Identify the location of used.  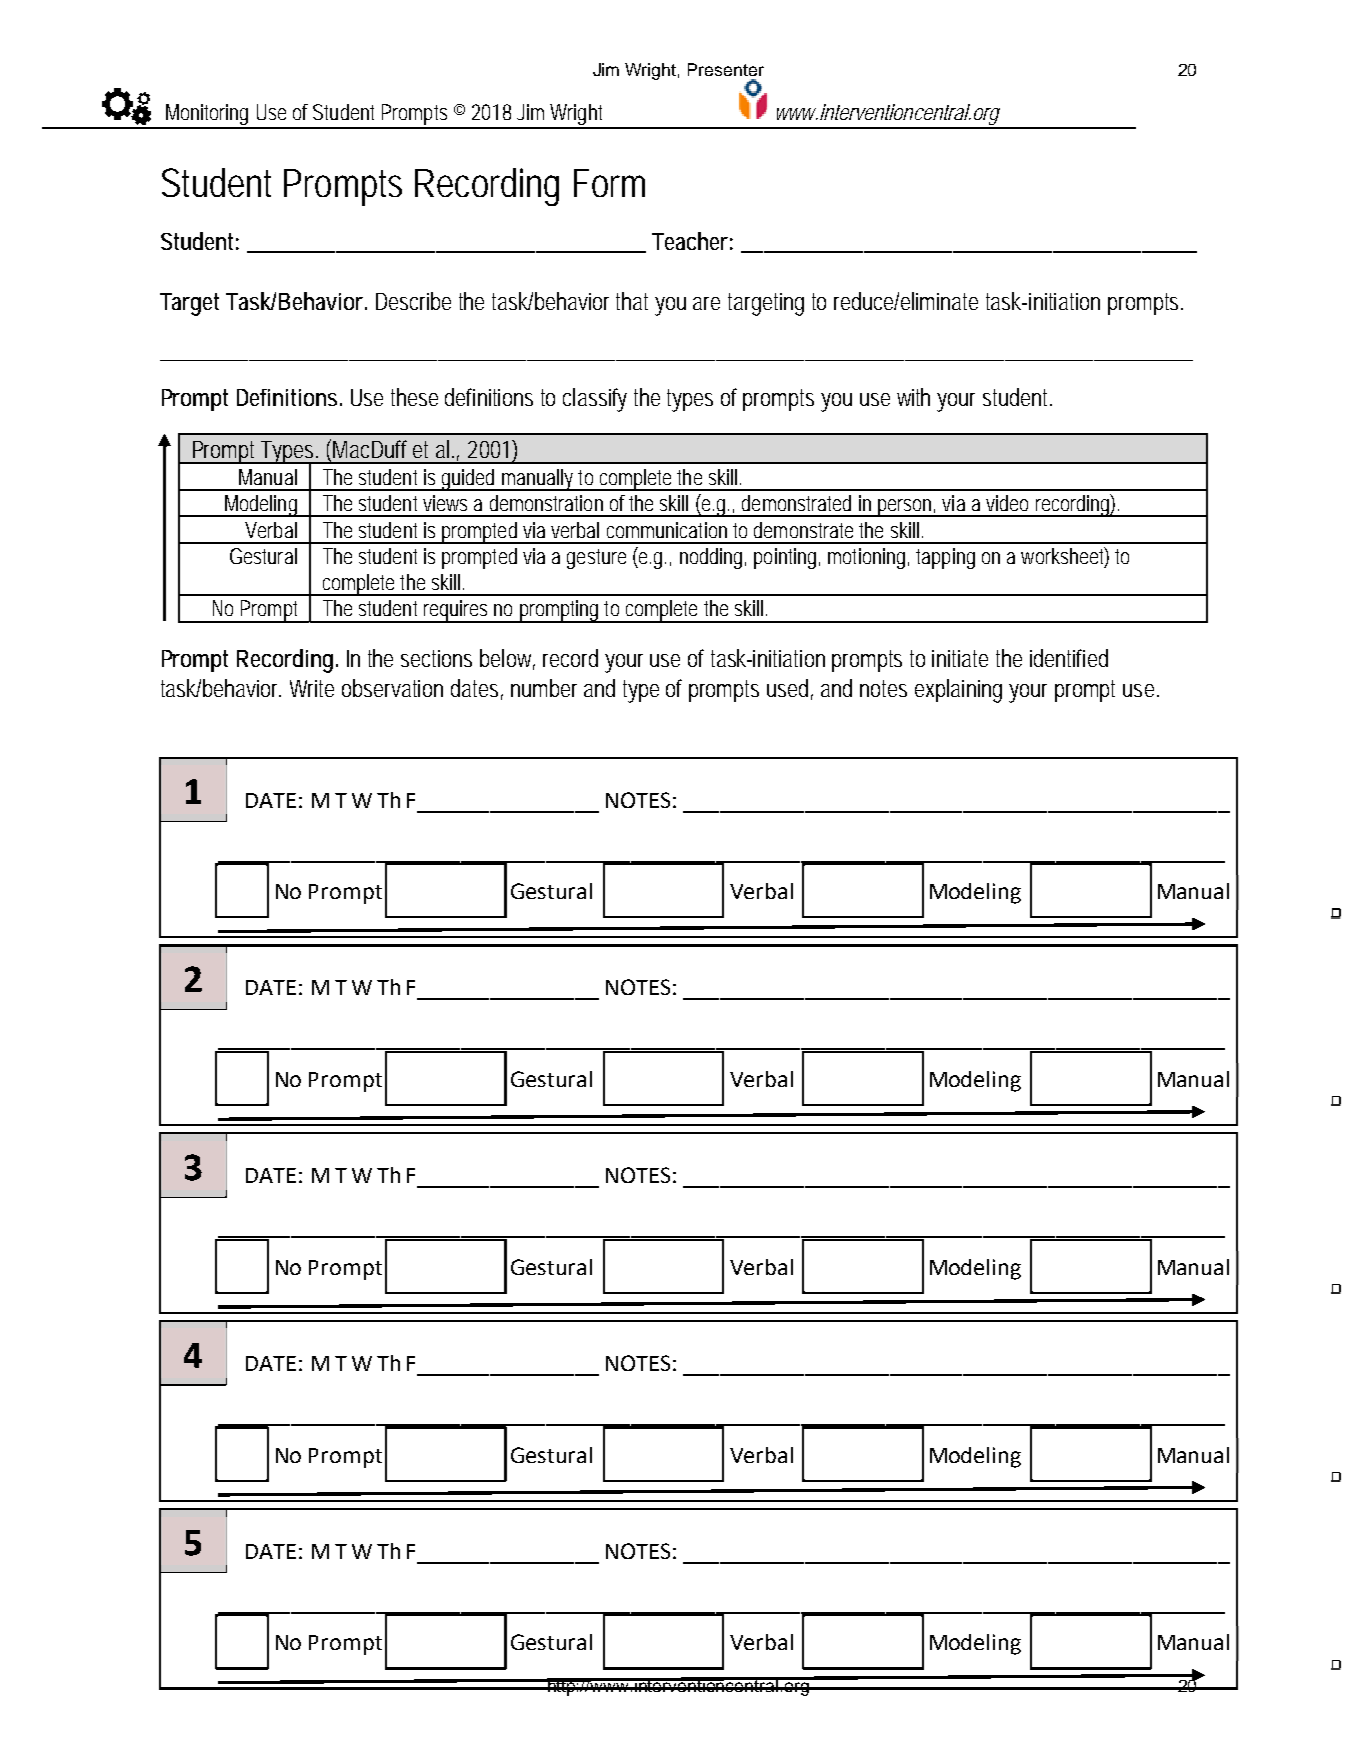
(787, 688).
